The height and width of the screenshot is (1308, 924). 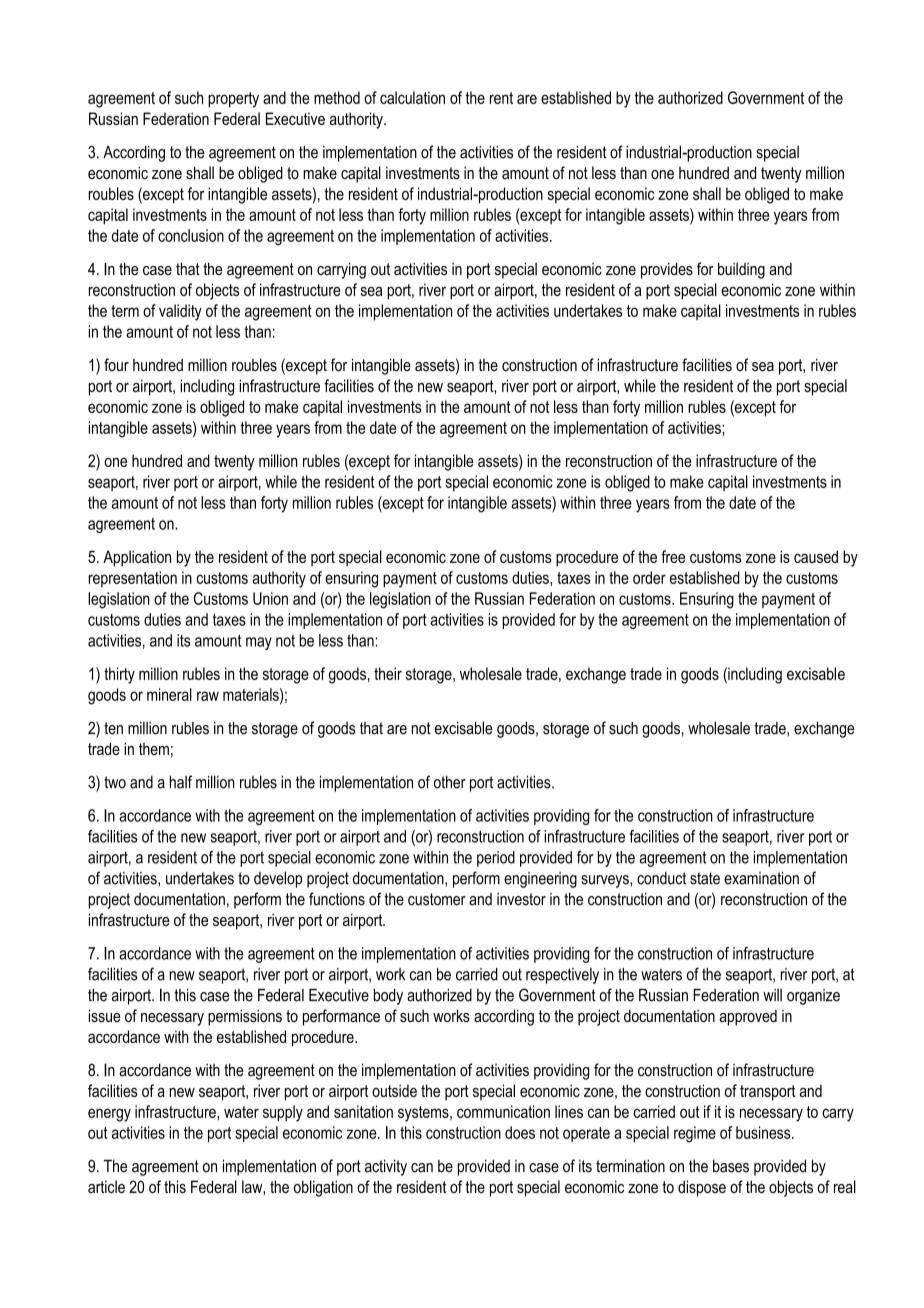 I want to click on bases, so click(x=731, y=1166).
